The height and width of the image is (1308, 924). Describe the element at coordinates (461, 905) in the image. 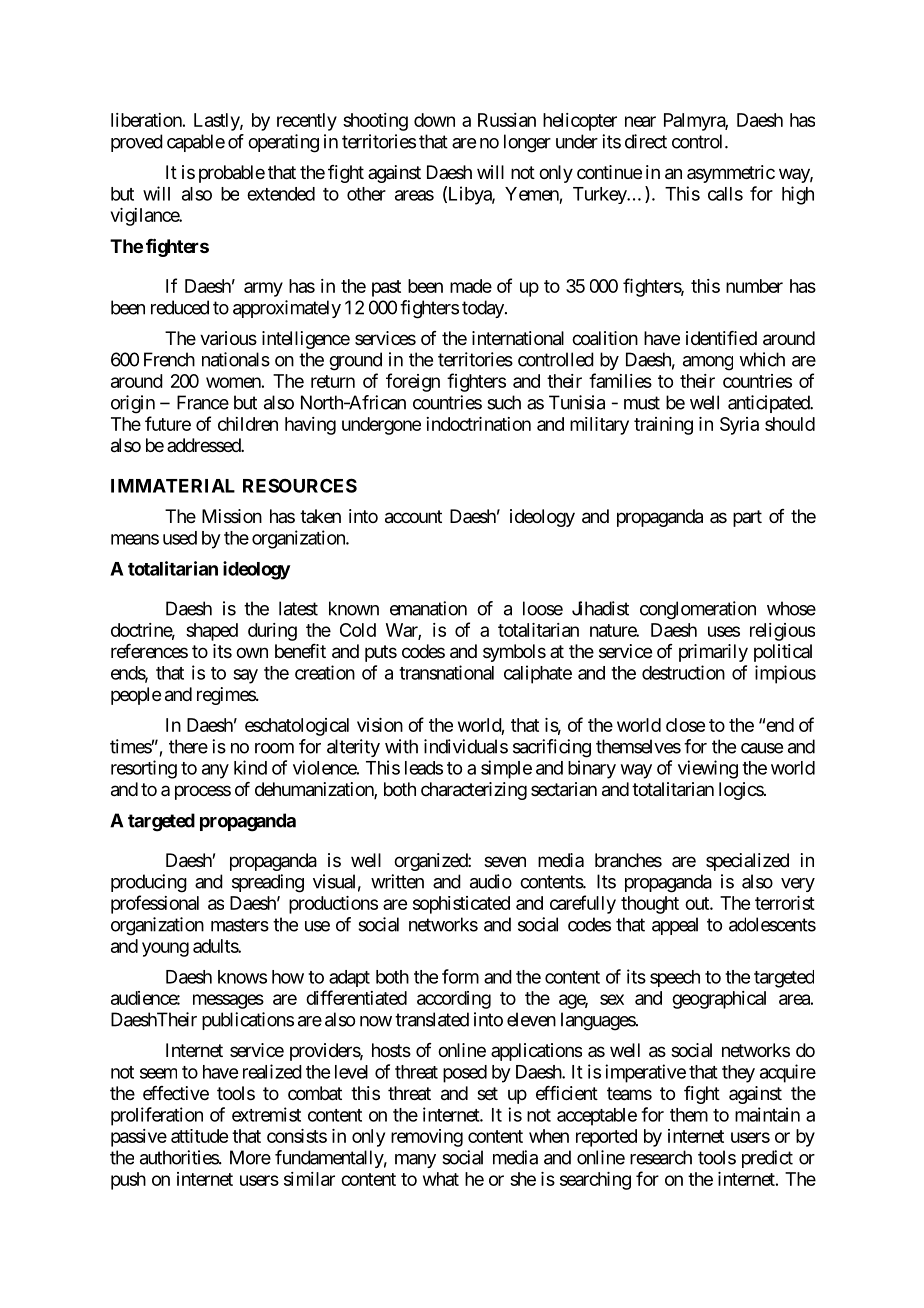

I see `sophisticated` at that location.
